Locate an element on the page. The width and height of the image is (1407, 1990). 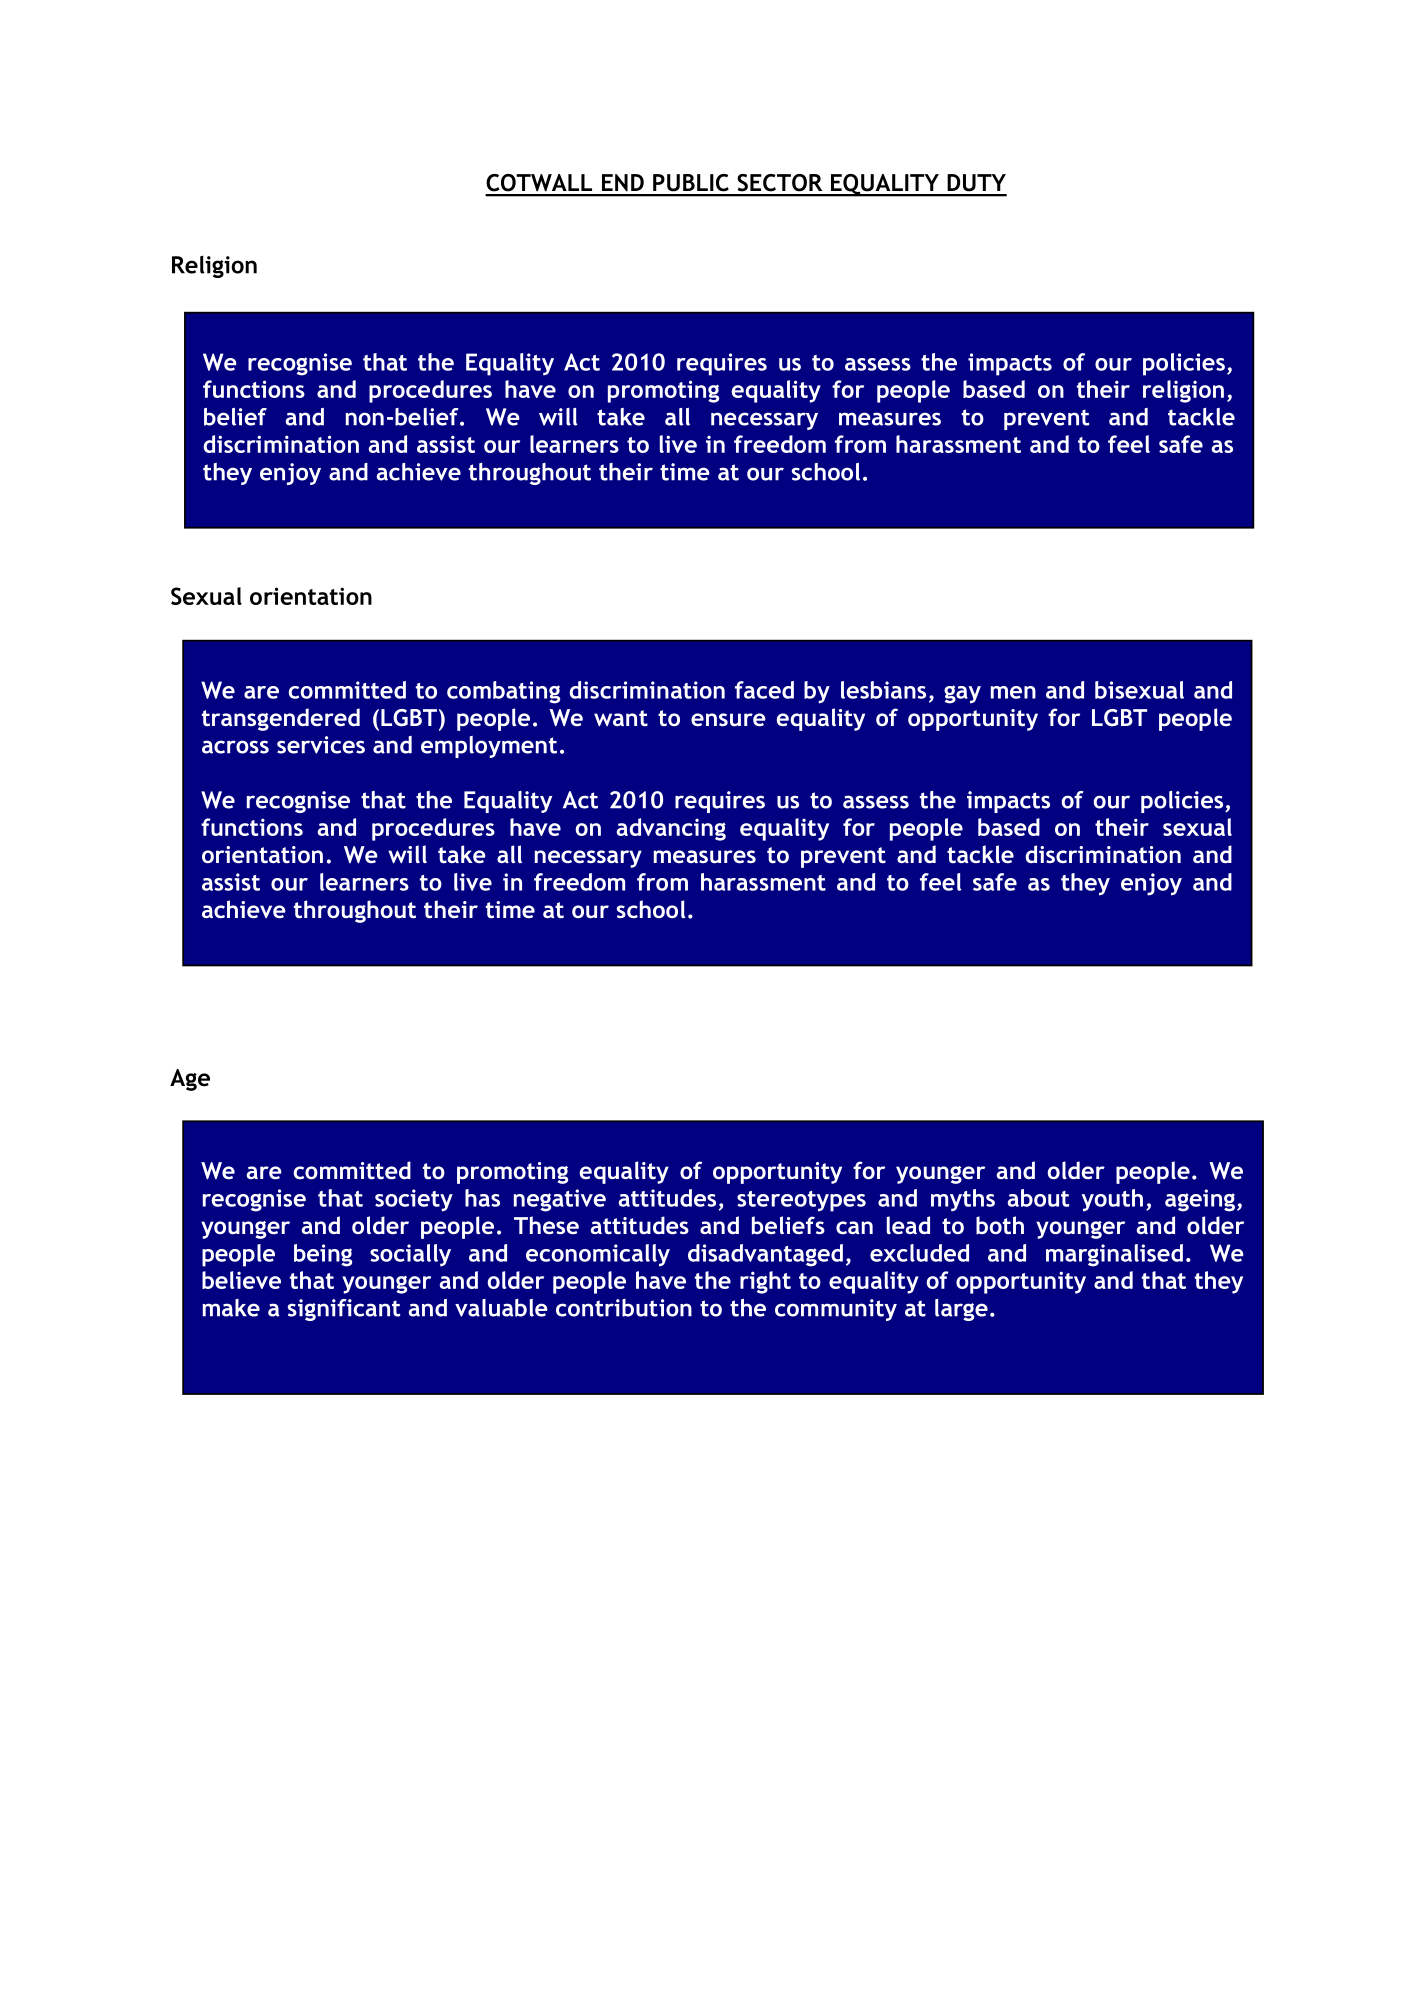
right is located at coordinates (765, 1282).
